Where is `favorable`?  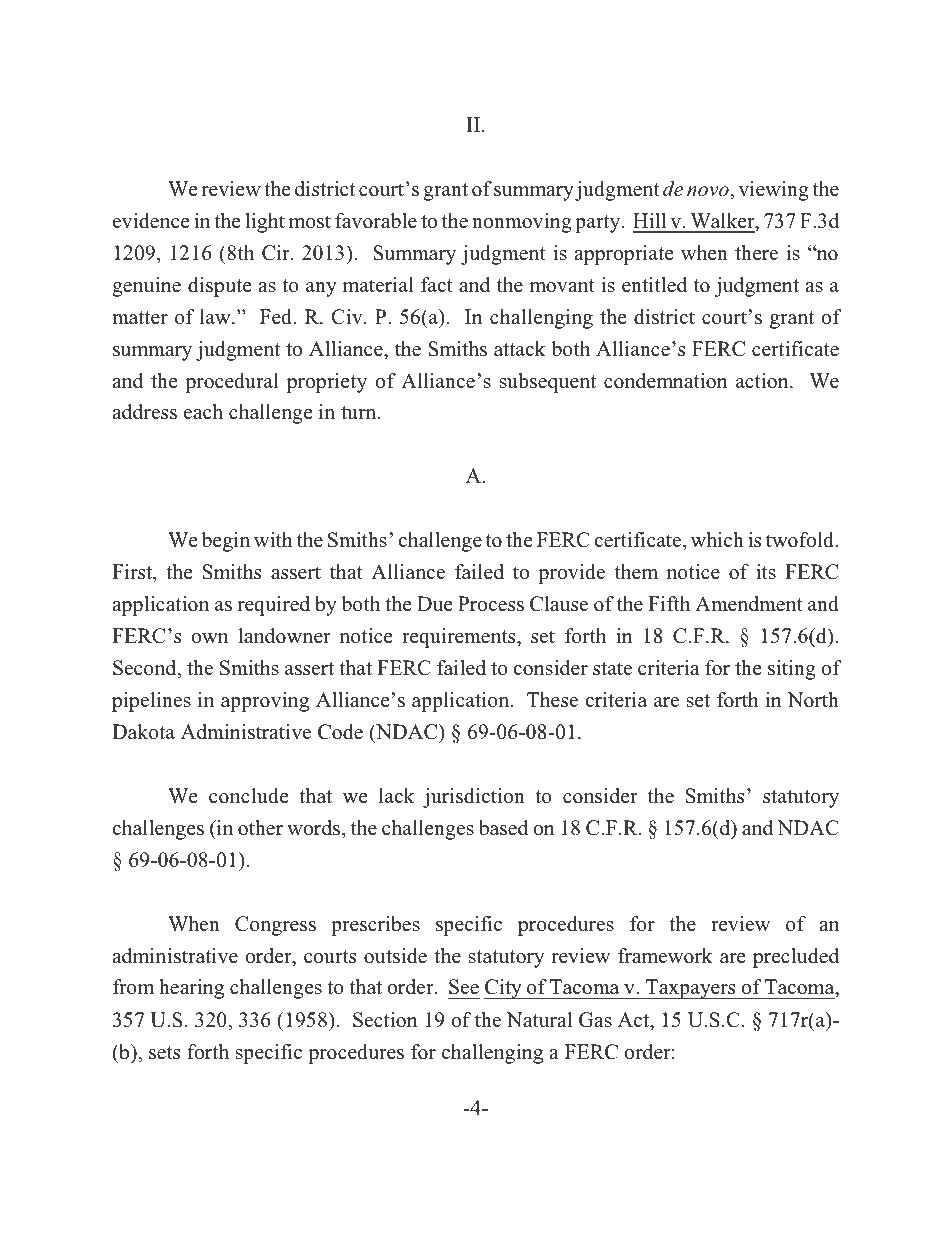 favorable is located at coordinates (376, 221).
